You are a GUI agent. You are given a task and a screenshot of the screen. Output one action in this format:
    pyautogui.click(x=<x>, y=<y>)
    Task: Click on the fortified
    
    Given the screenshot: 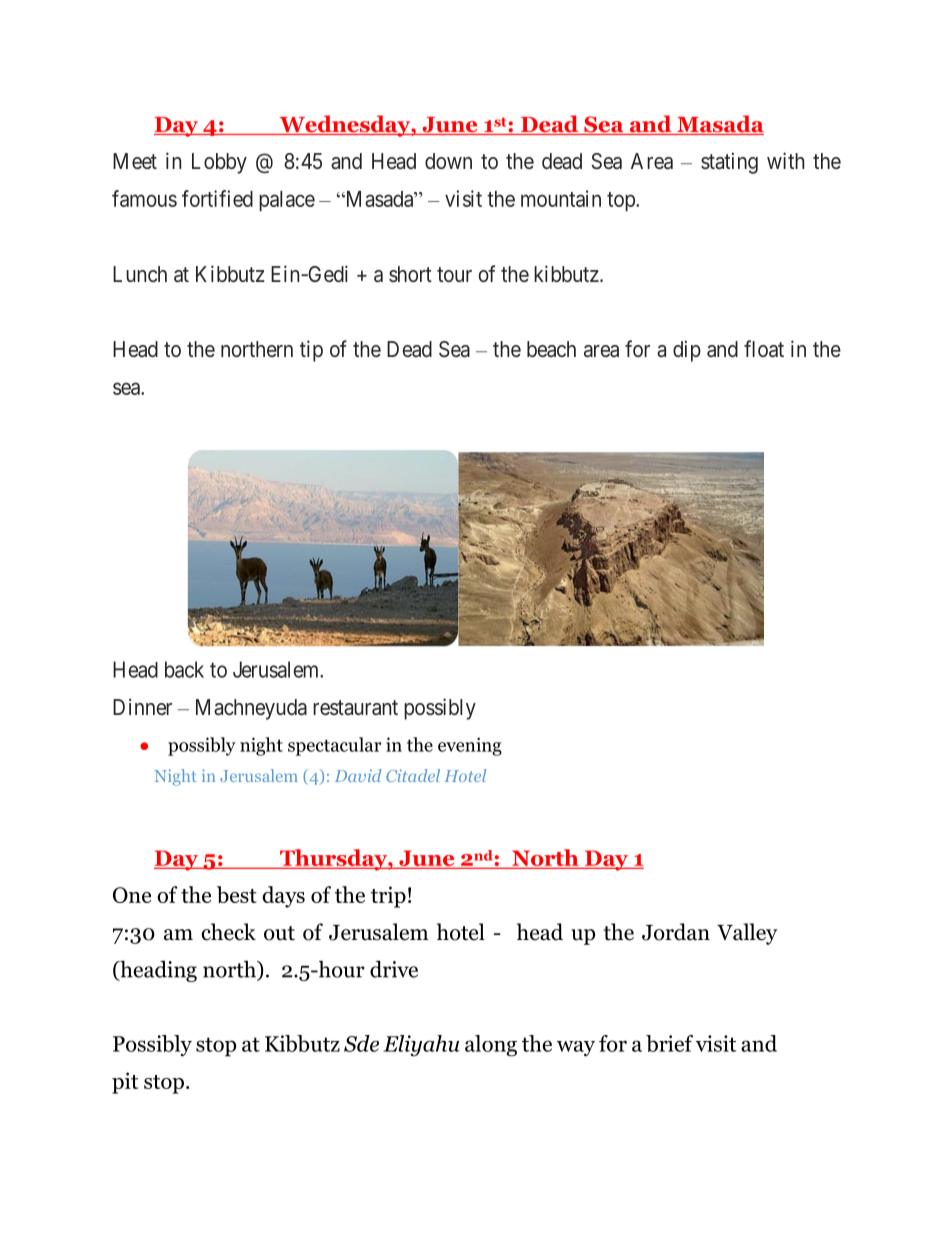 What is the action you would take?
    pyautogui.click(x=217, y=198)
